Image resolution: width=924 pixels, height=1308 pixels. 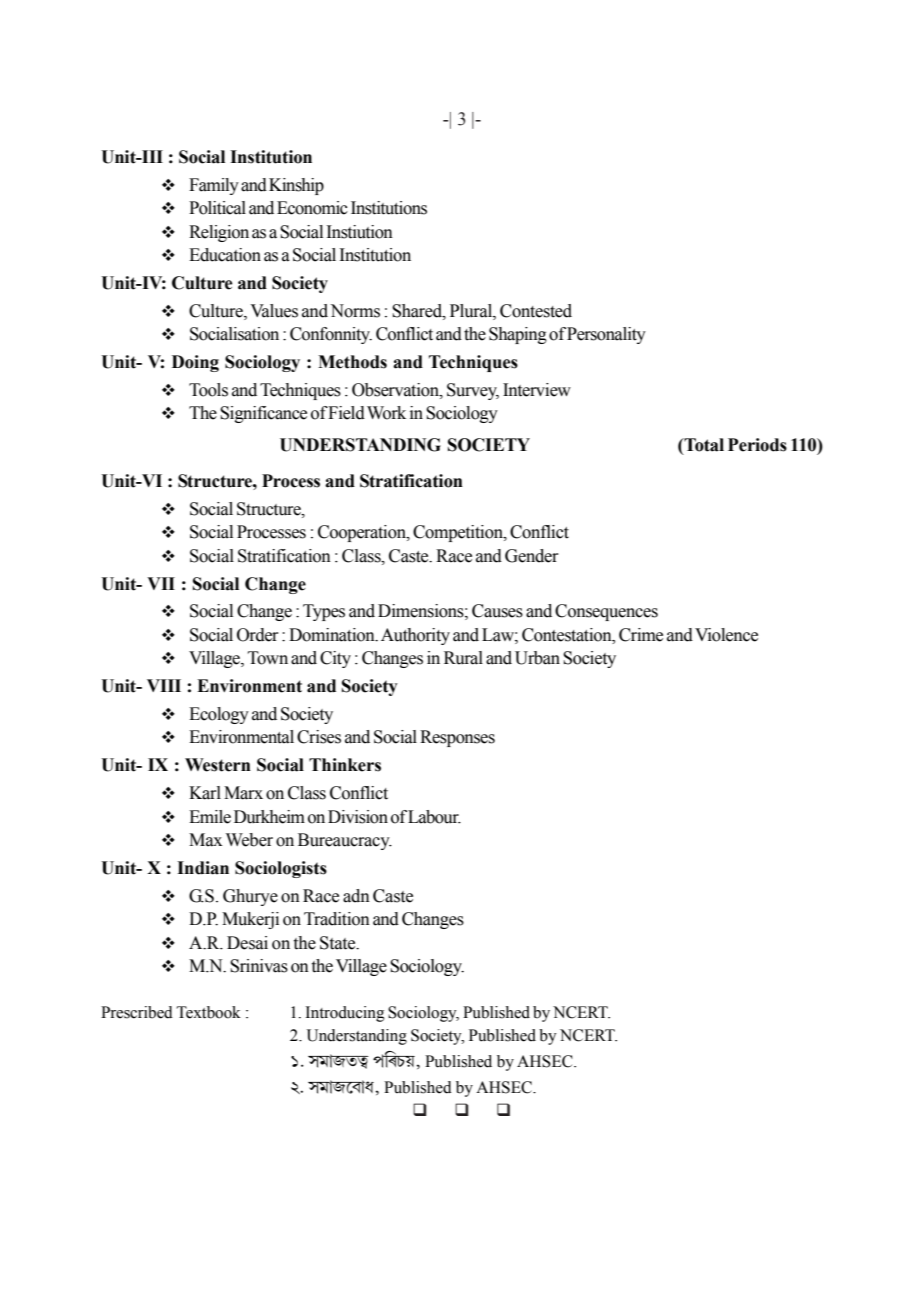 What do you see at coordinates (217, 208) in the screenshot?
I see `Political` at bounding box center [217, 208].
